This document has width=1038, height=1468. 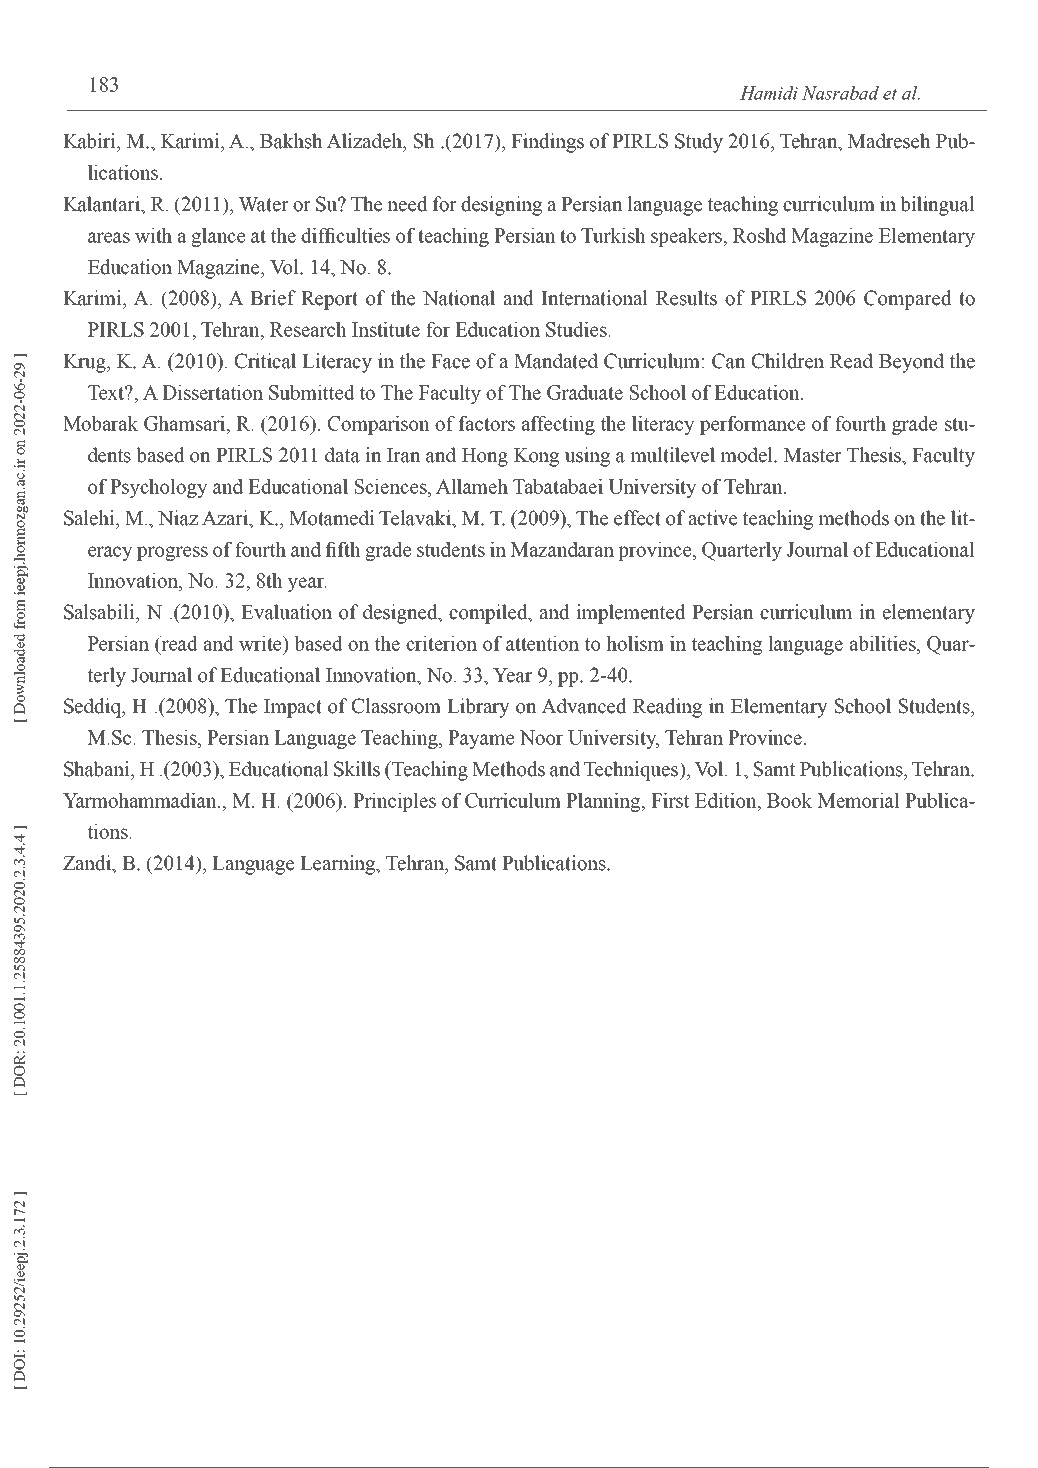 I want to click on Hamidi, so click(x=769, y=93).
